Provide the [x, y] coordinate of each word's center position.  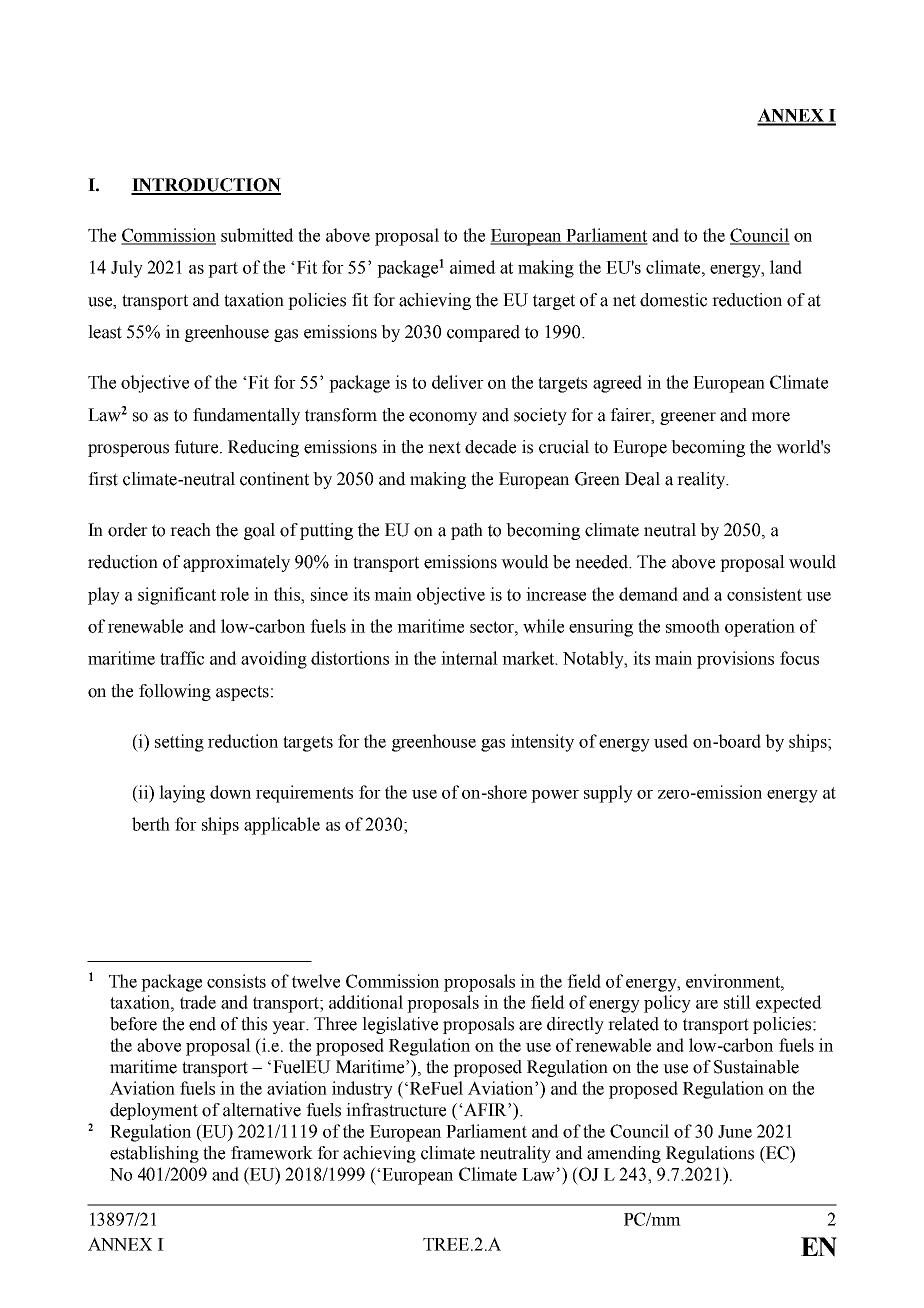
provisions [735, 660]
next [444, 447]
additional [366, 1002]
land [786, 267]
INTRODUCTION [206, 186]
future [197, 447]
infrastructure [396, 1110]
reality [702, 480]
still [737, 1002]
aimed [473, 267]
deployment [154, 1111]
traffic [182, 658]
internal [469, 658]
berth [151, 824]
